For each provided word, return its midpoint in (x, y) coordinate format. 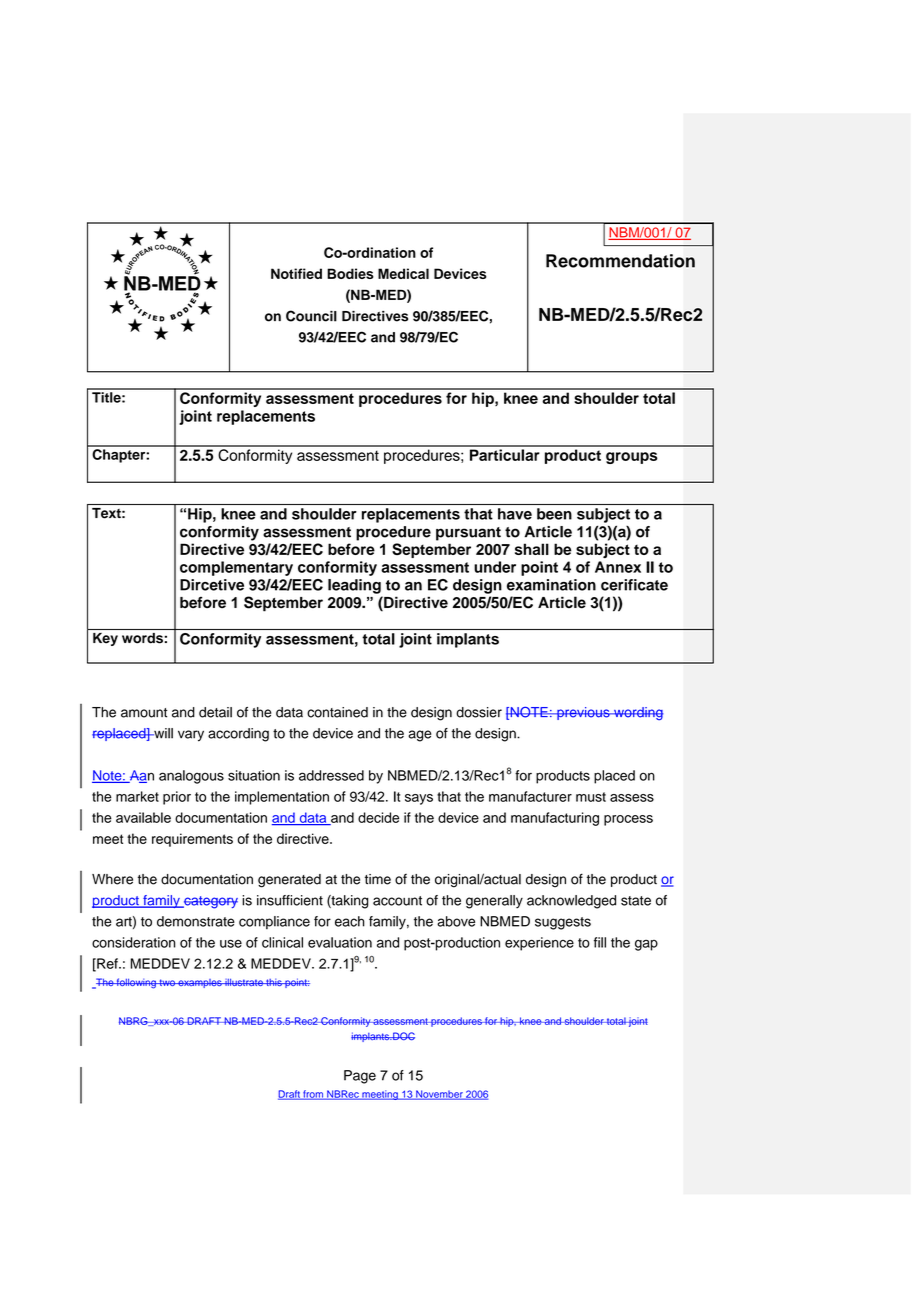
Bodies (350, 273)
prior (177, 798)
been (554, 514)
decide (378, 817)
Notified (296, 273)
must (591, 797)
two (167, 982)
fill (600, 942)
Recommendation (620, 261)
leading (354, 586)
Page (360, 1077)
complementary (236, 568)
